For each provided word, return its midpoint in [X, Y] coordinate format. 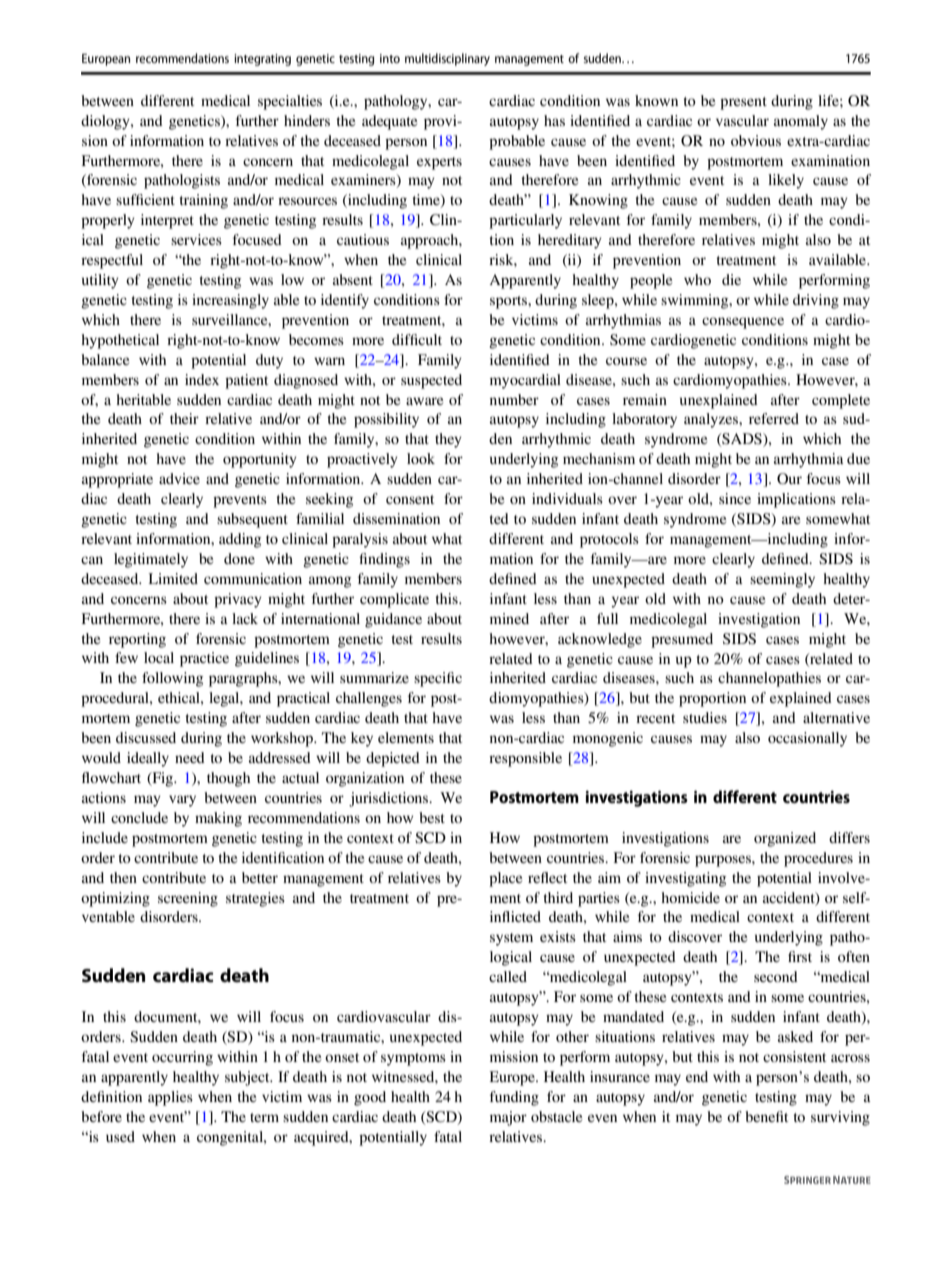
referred [774, 418]
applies [170, 1098]
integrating [262, 60]
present [743, 103]
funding [514, 1098]
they [448, 440]
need [190, 757]
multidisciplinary [447, 59]
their [184, 418]
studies [705, 717]
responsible [525, 759]
